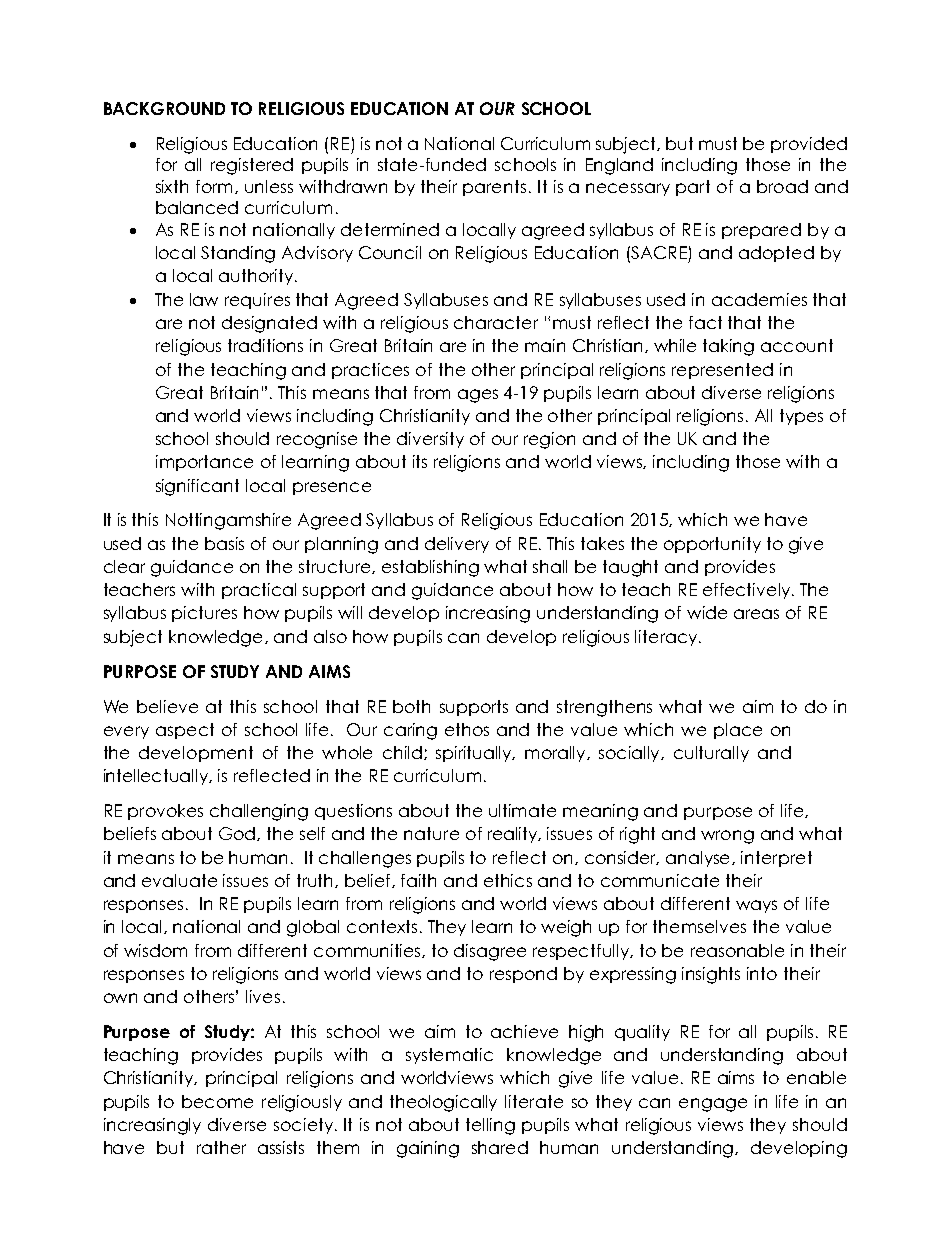 Image resolution: width=952 pixels, height=1233 pixels. I want to click on parents, so click(494, 188).
